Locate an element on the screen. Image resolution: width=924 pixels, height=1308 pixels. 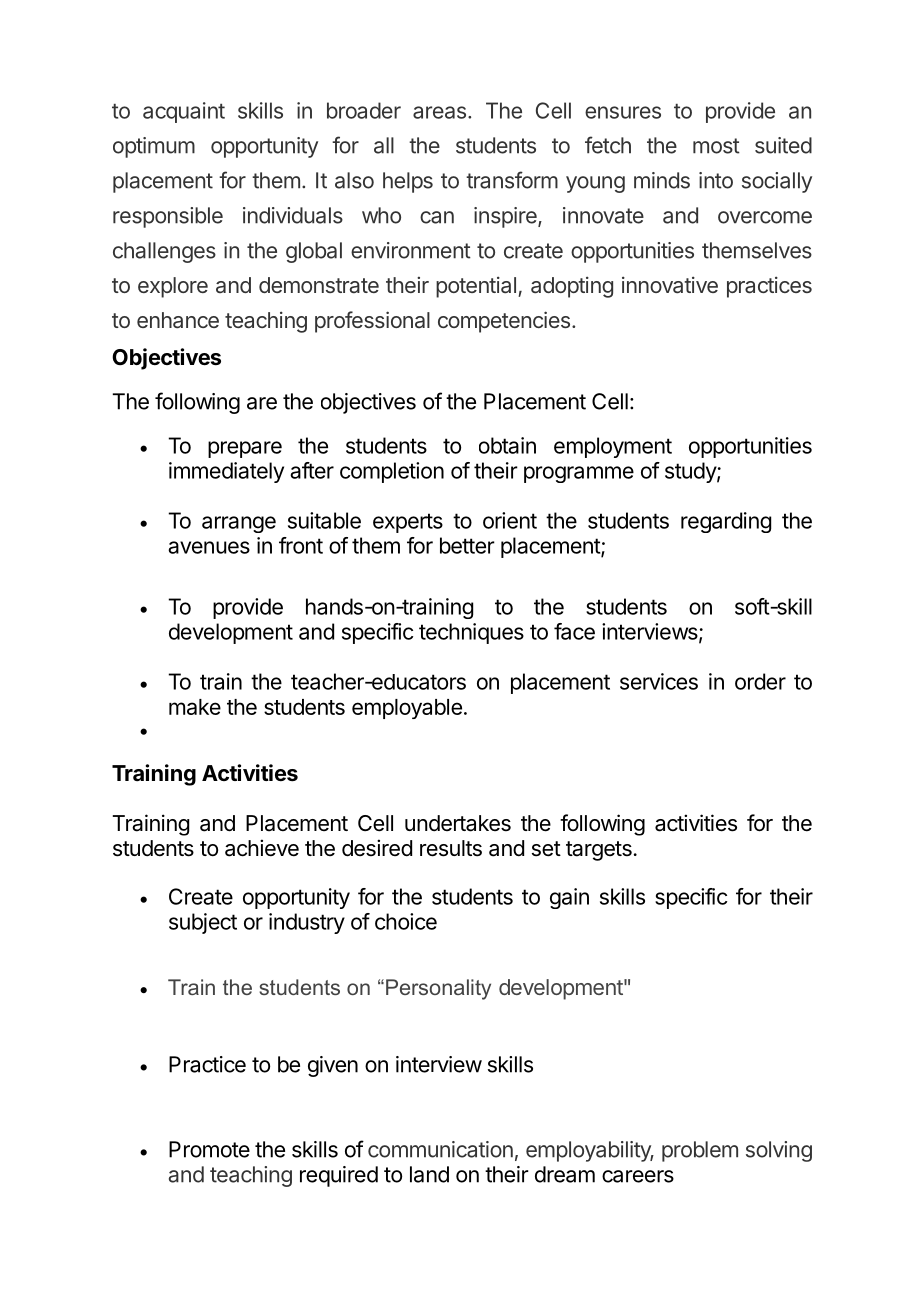
acquaint is located at coordinates (184, 112).
